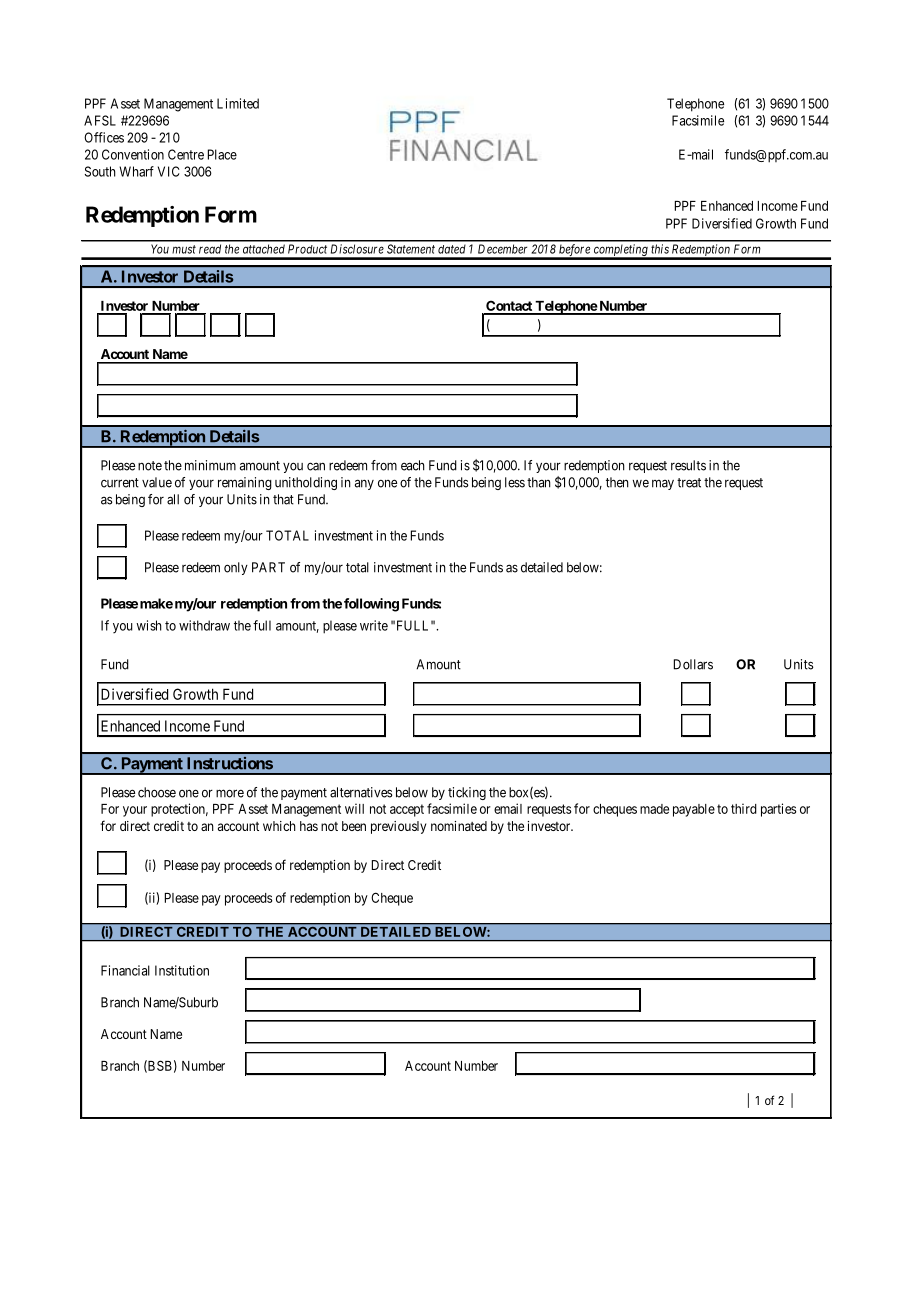 The image size is (924, 1308). Describe the element at coordinates (157, 792) in the screenshot. I see `choose` at that location.
